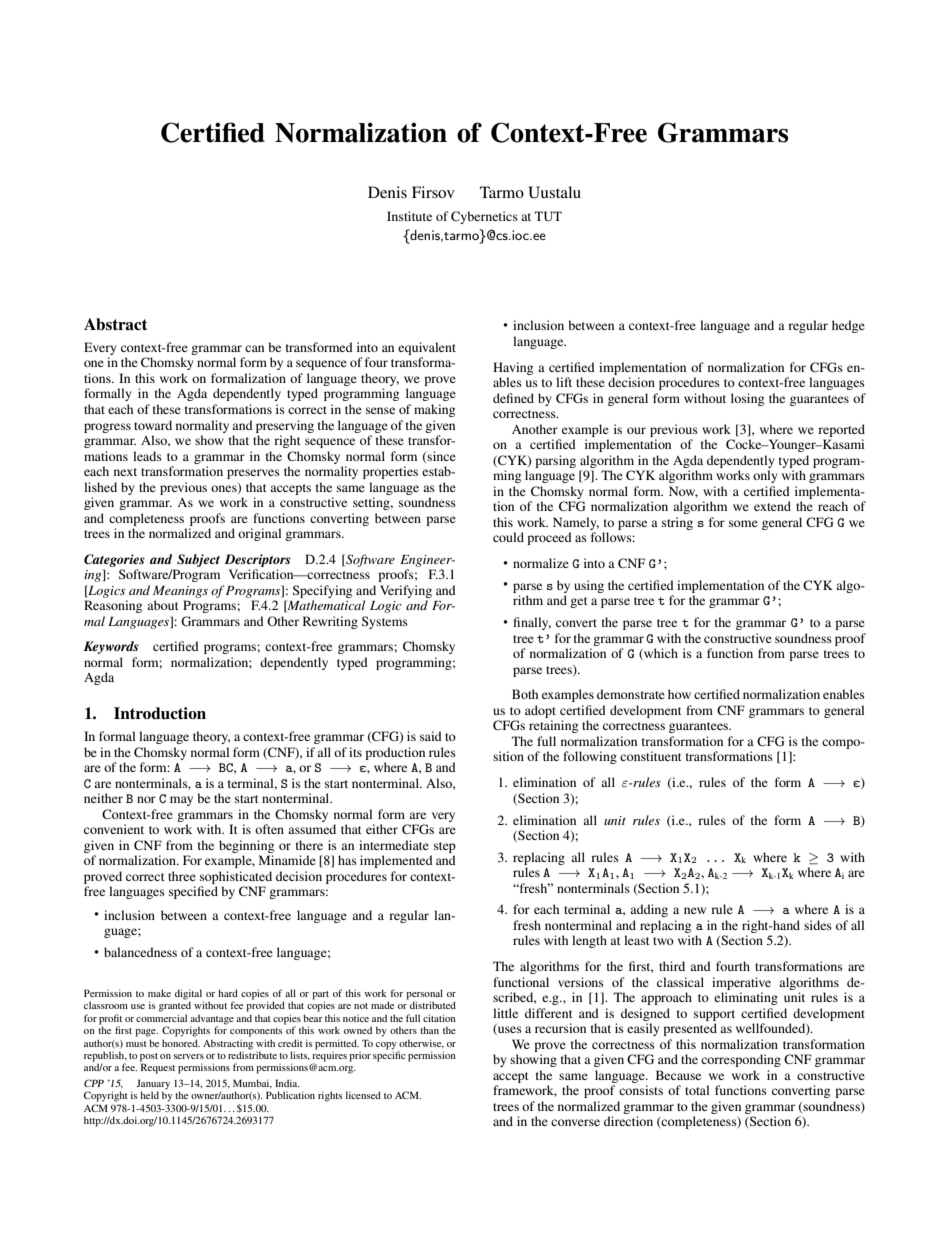  I want to click on hedge, so click(848, 326).
